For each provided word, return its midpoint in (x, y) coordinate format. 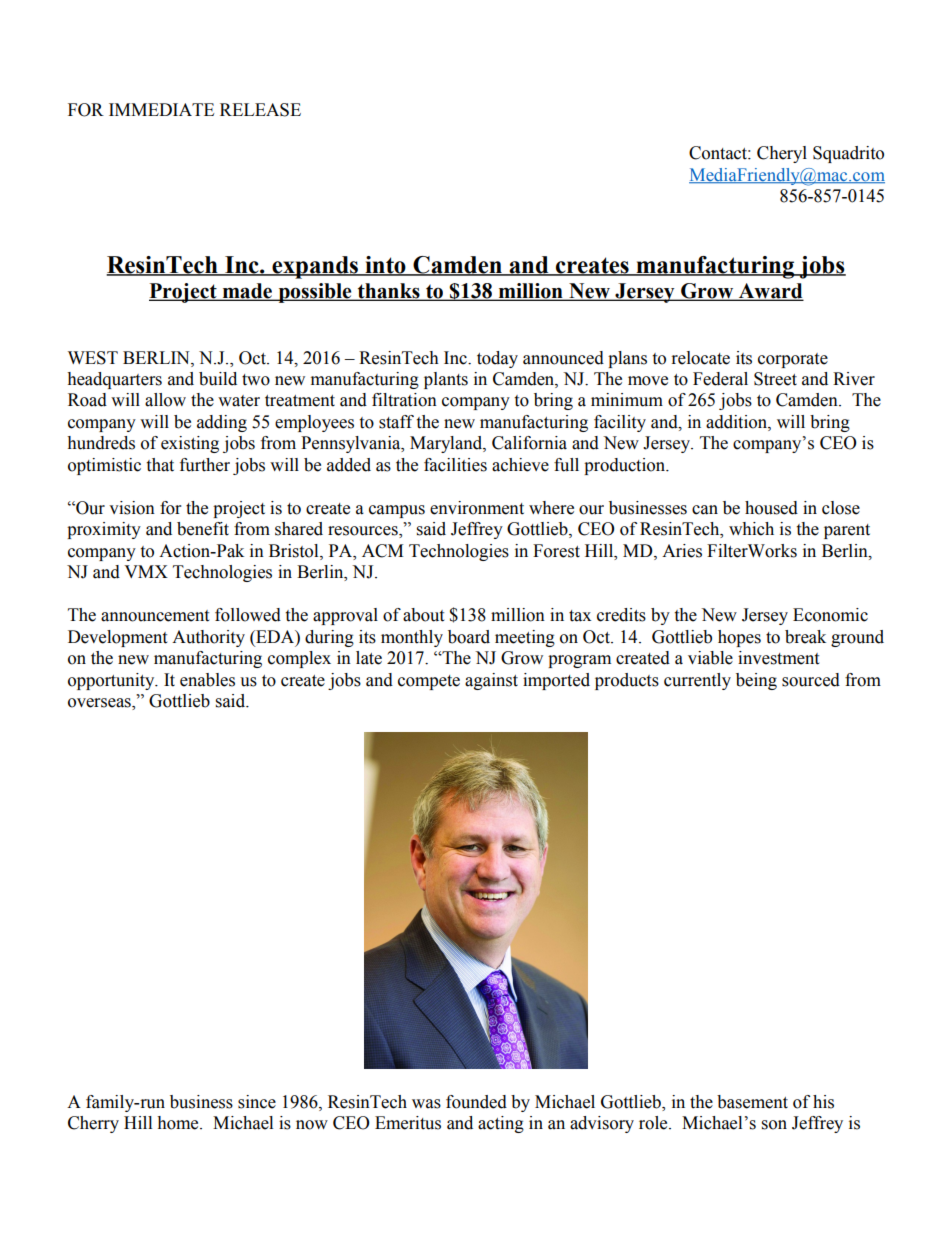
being (756, 681)
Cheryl (782, 154)
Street (775, 379)
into (385, 266)
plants (446, 380)
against (491, 681)
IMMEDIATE (161, 109)
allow (165, 400)
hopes (739, 638)
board (469, 637)
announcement (155, 616)
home (179, 1123)
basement (752, 1102)
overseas (100, 704)
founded (476, 1102)
